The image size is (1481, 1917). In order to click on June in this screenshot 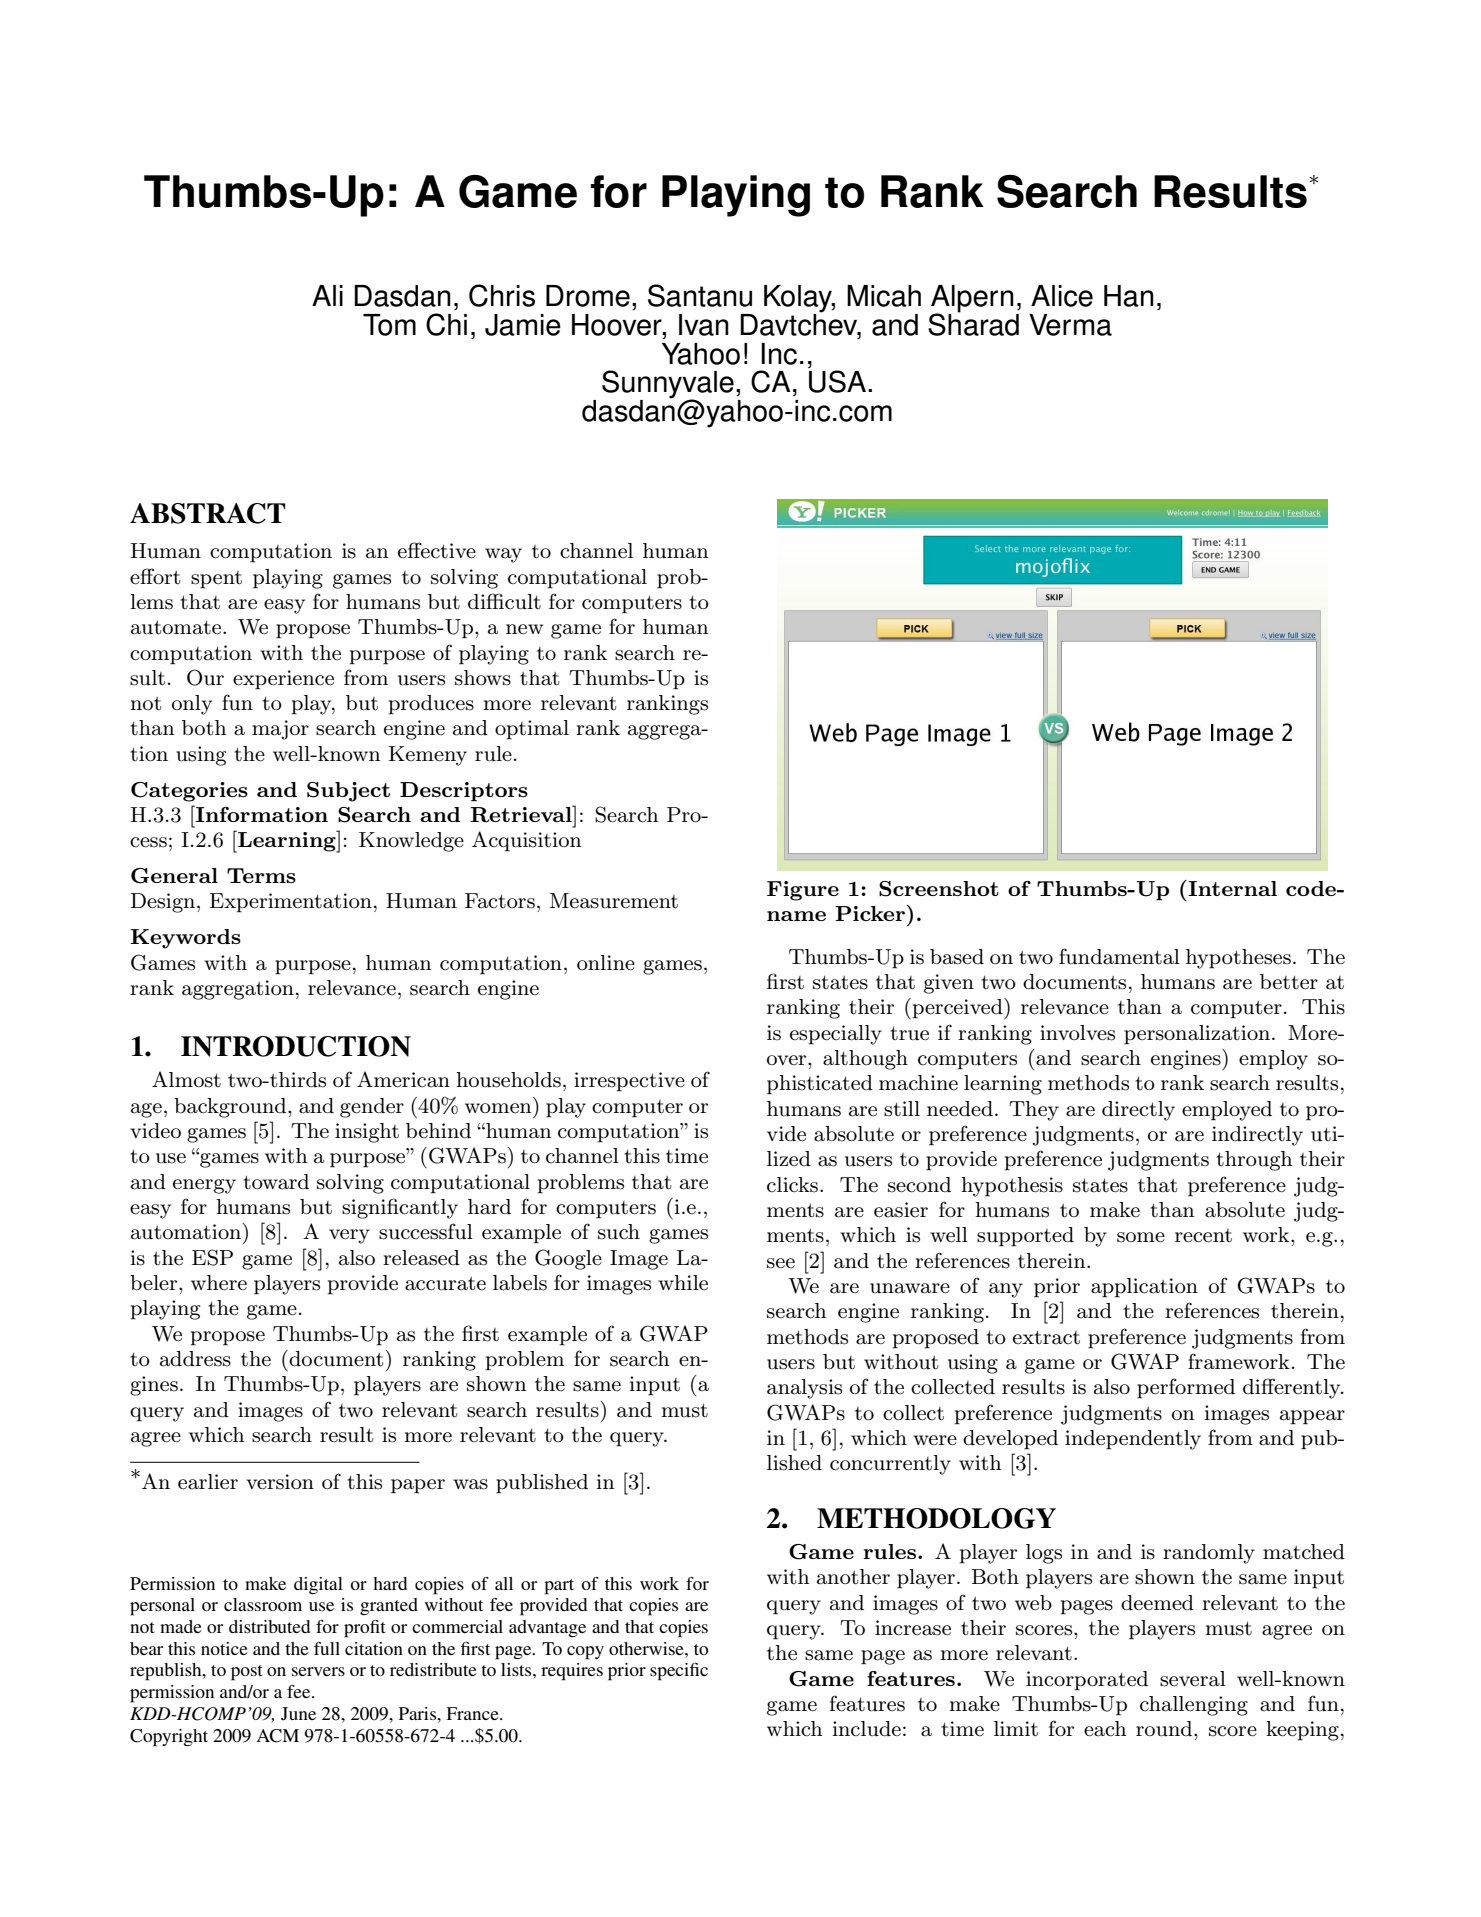, I will do `click(298, 1714)`.
